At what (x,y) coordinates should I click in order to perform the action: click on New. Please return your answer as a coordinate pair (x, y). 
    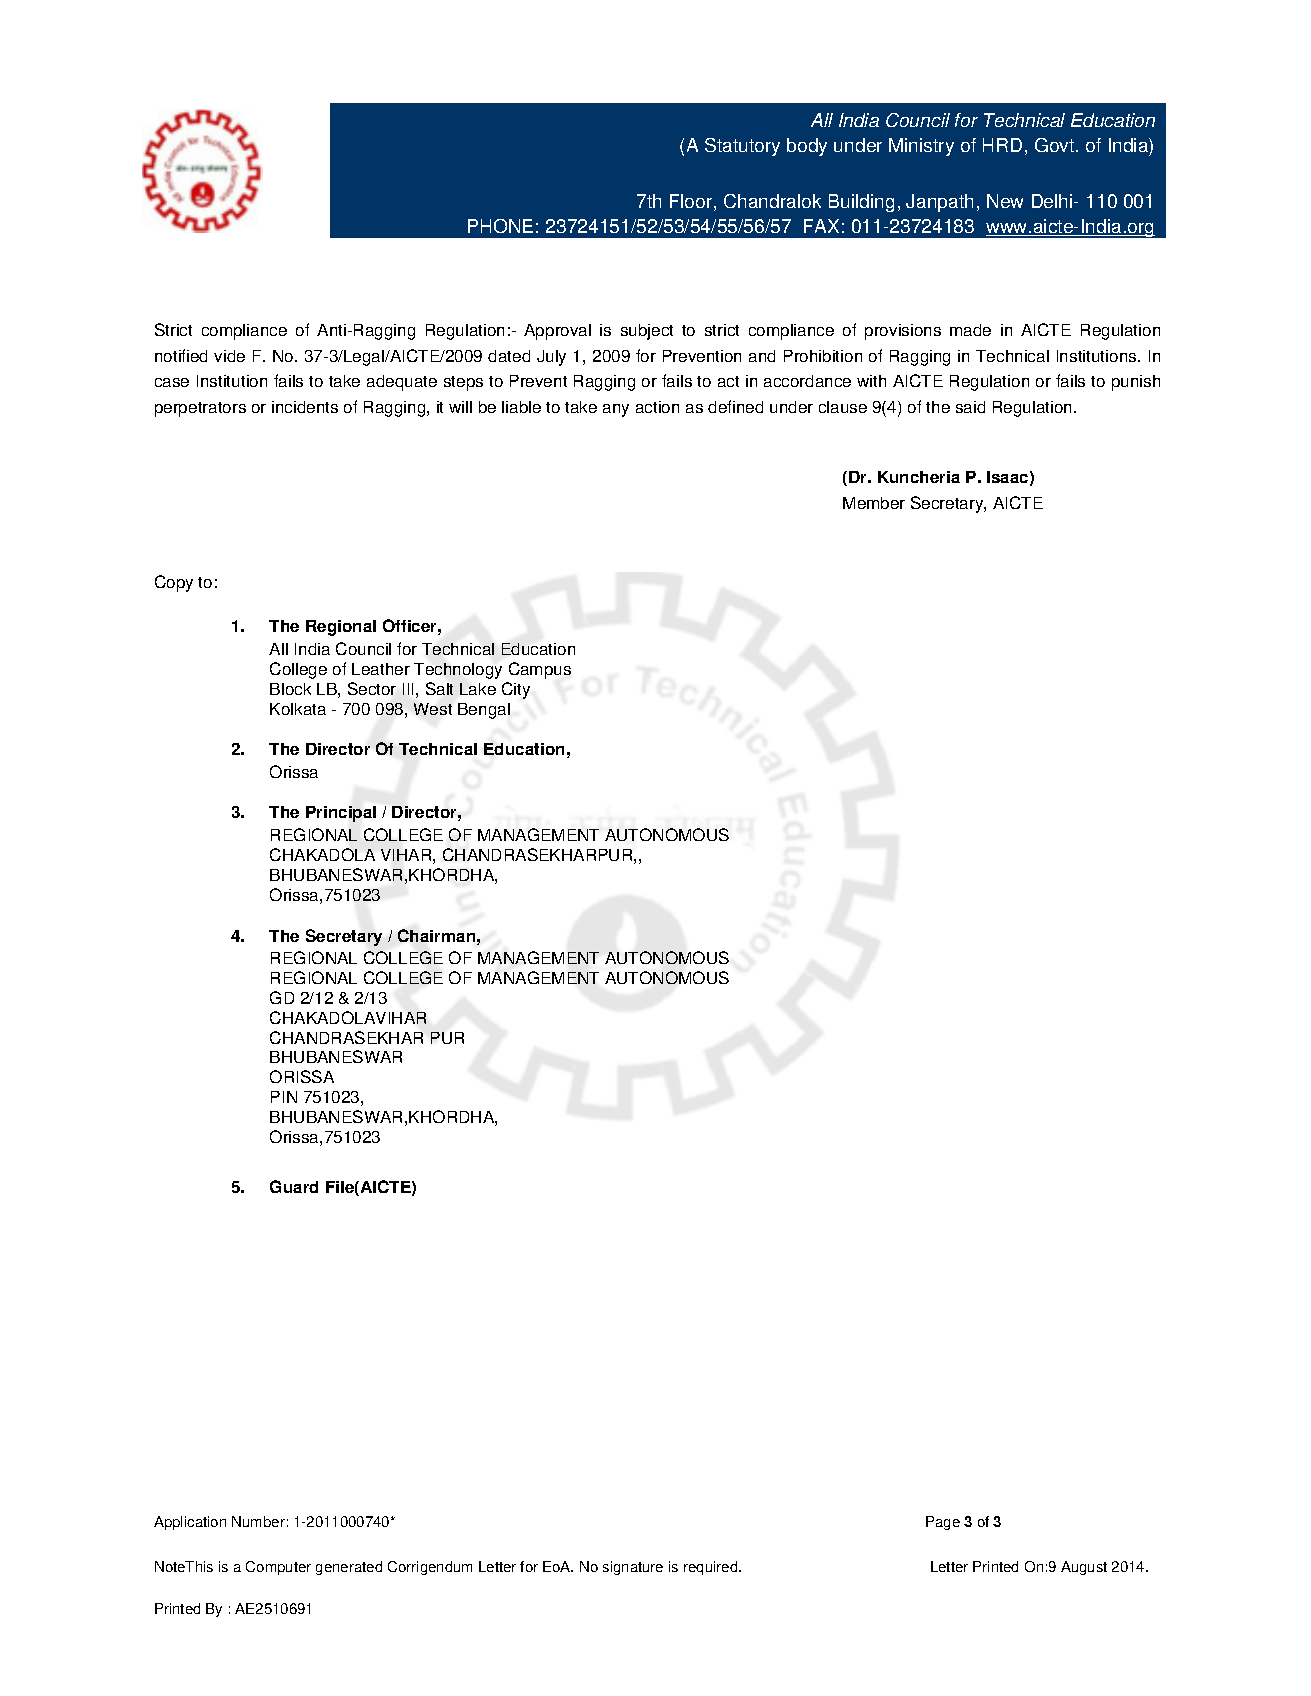
    Looking at the image, I should click on (1005, 201).
